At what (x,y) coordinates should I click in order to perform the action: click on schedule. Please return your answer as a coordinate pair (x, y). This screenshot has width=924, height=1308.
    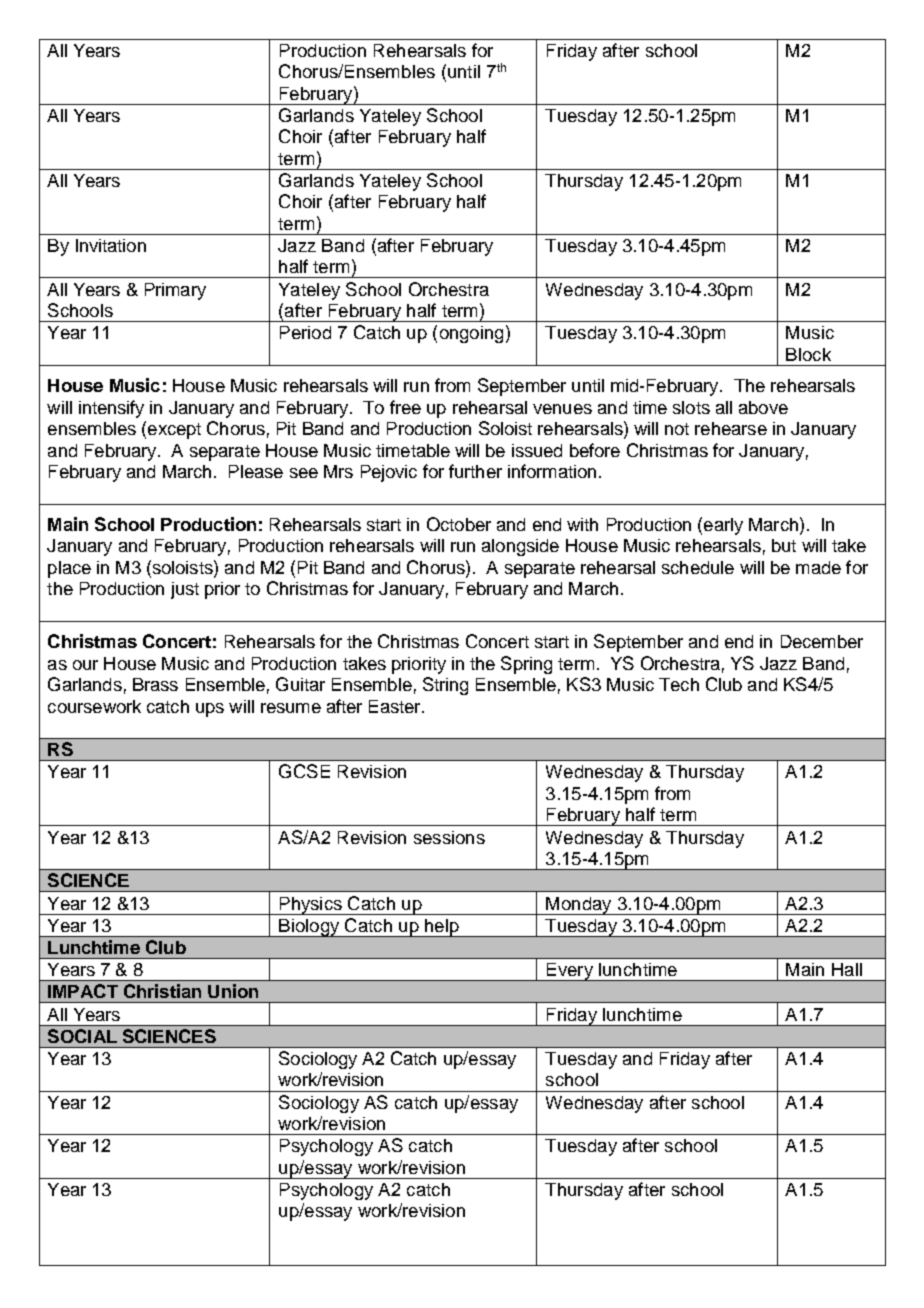
    Looking at the image, I should click on (698, 567).
